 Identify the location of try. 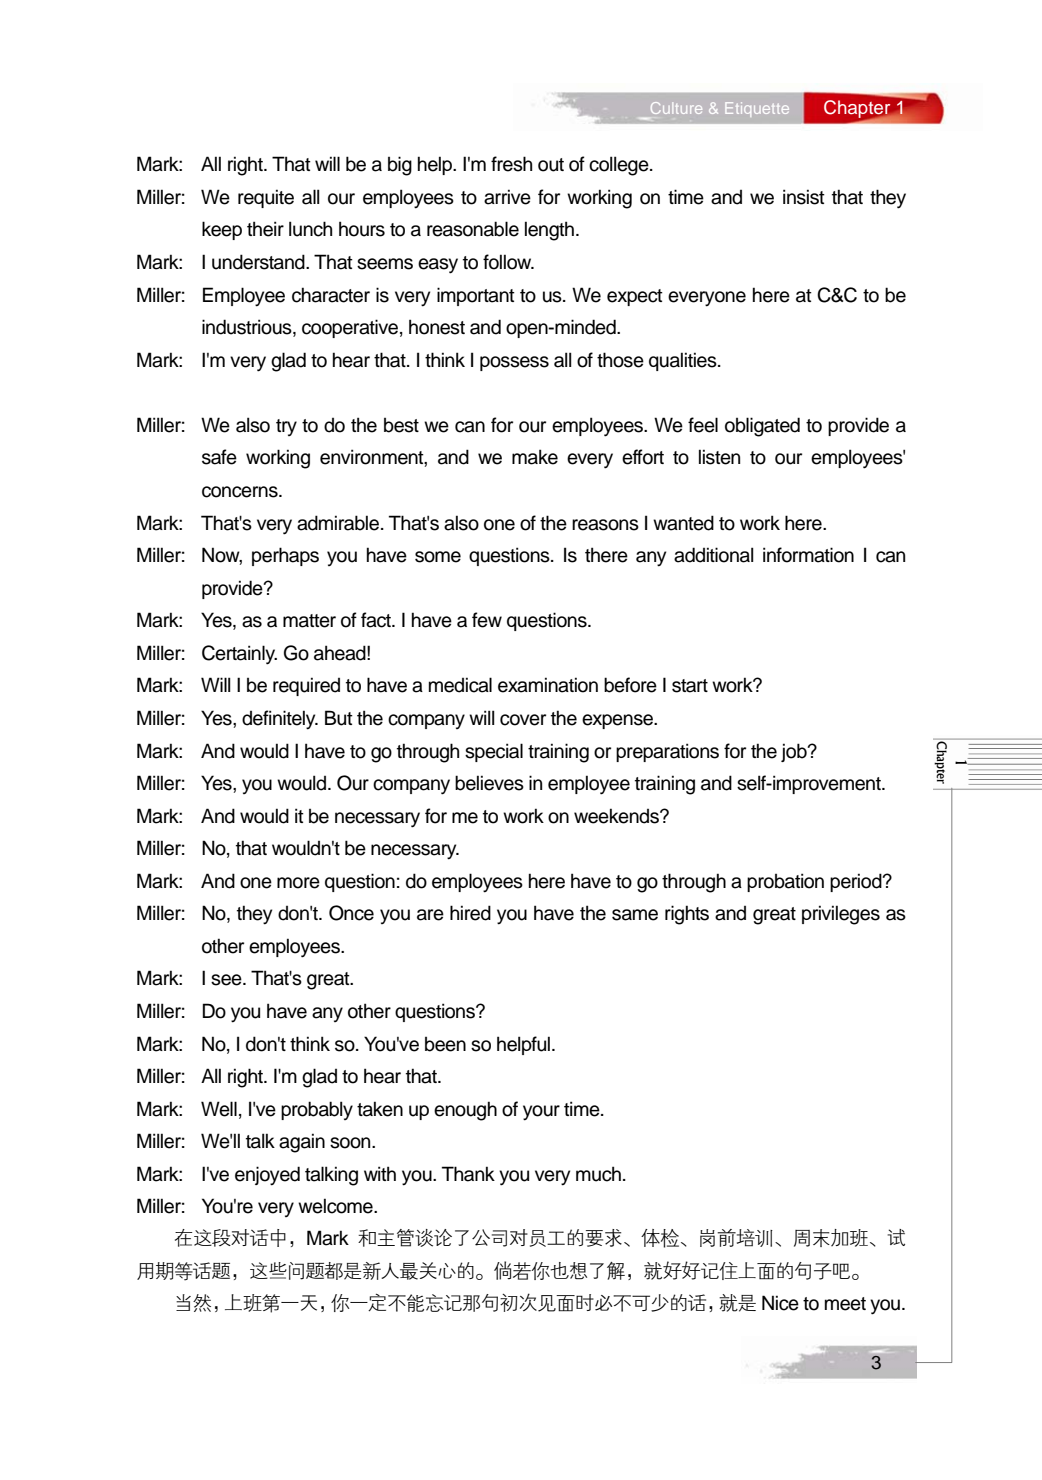
(286, 427).
